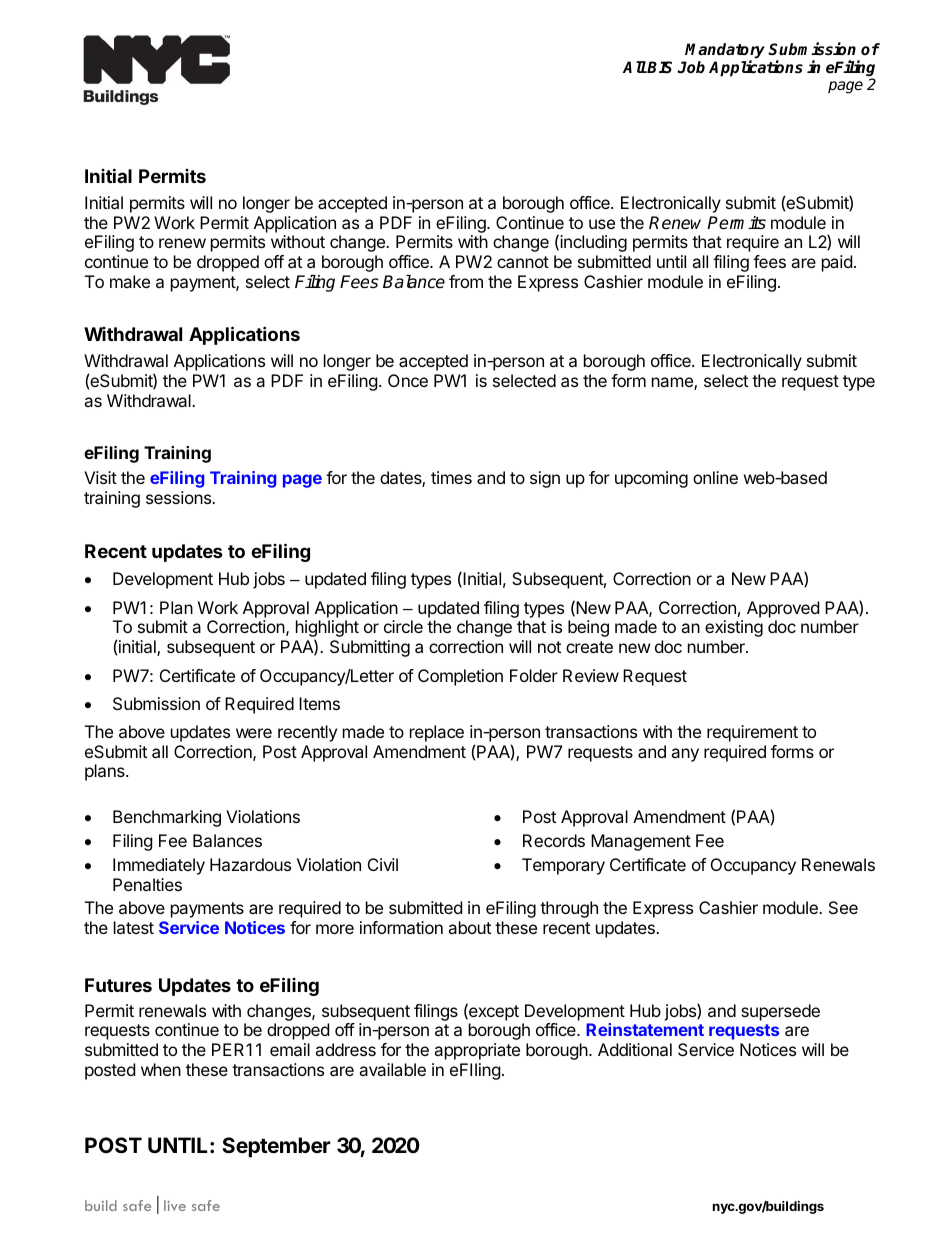  What do you see at coordinates (161, 1069) in the document?
I see `when` at bounding box center [161, 1069].
